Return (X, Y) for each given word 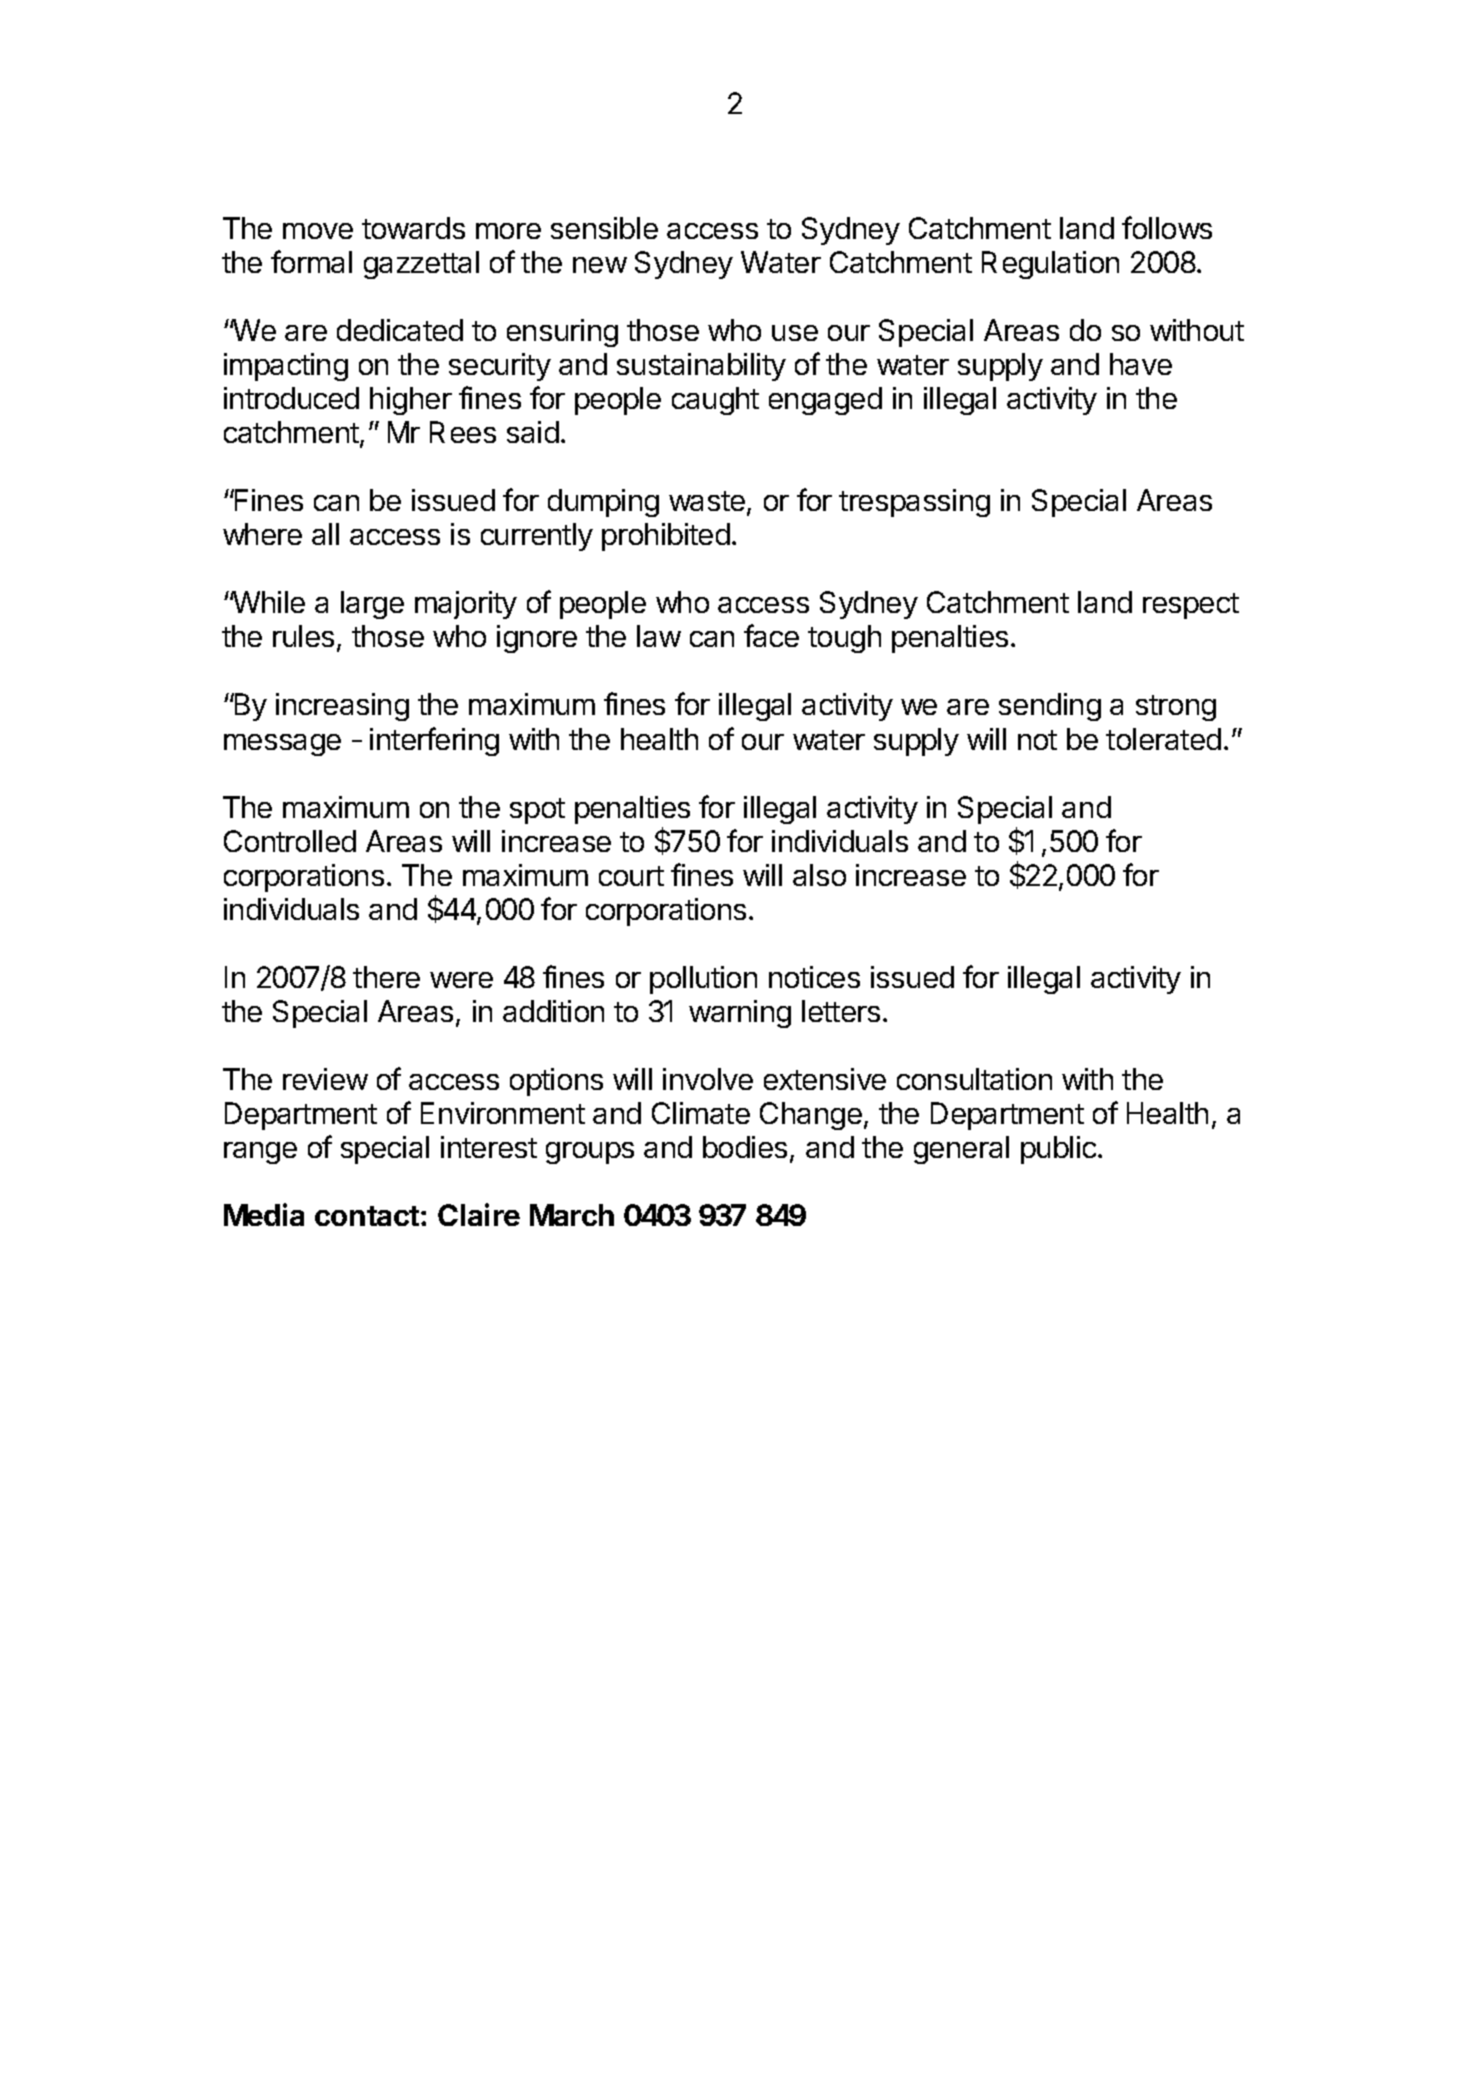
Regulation (1050, 265)
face (771, 635)
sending (1050, 707)
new (600, 265)
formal (311, 261)
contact (367, 1216)
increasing (342, 707)
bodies (745, 1147)
